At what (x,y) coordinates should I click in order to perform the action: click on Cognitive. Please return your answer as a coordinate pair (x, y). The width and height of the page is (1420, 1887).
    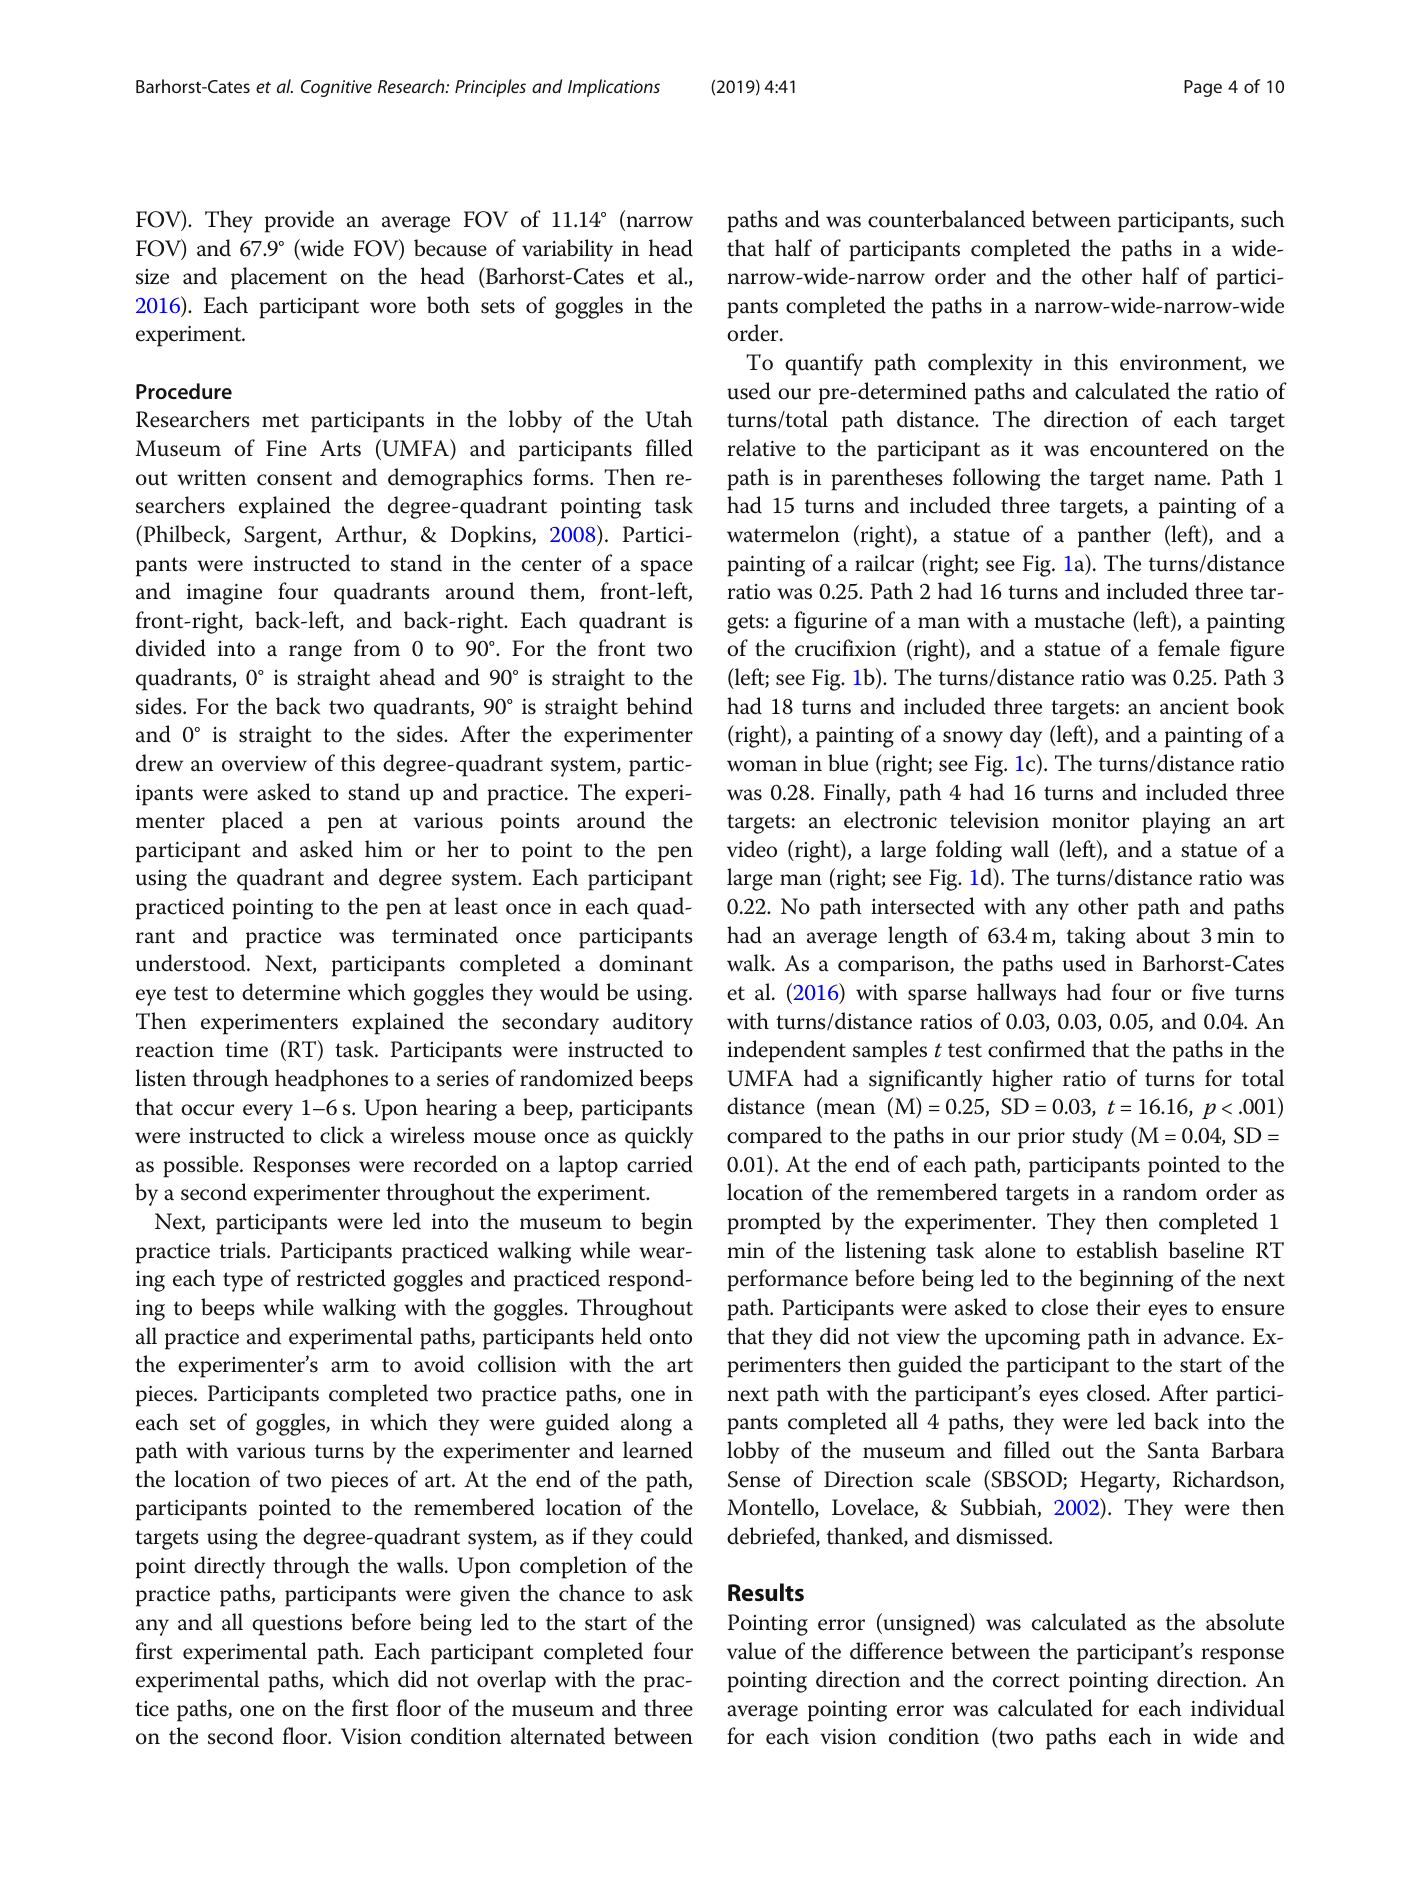
    Looking at the image, I should click on (336, 88).
